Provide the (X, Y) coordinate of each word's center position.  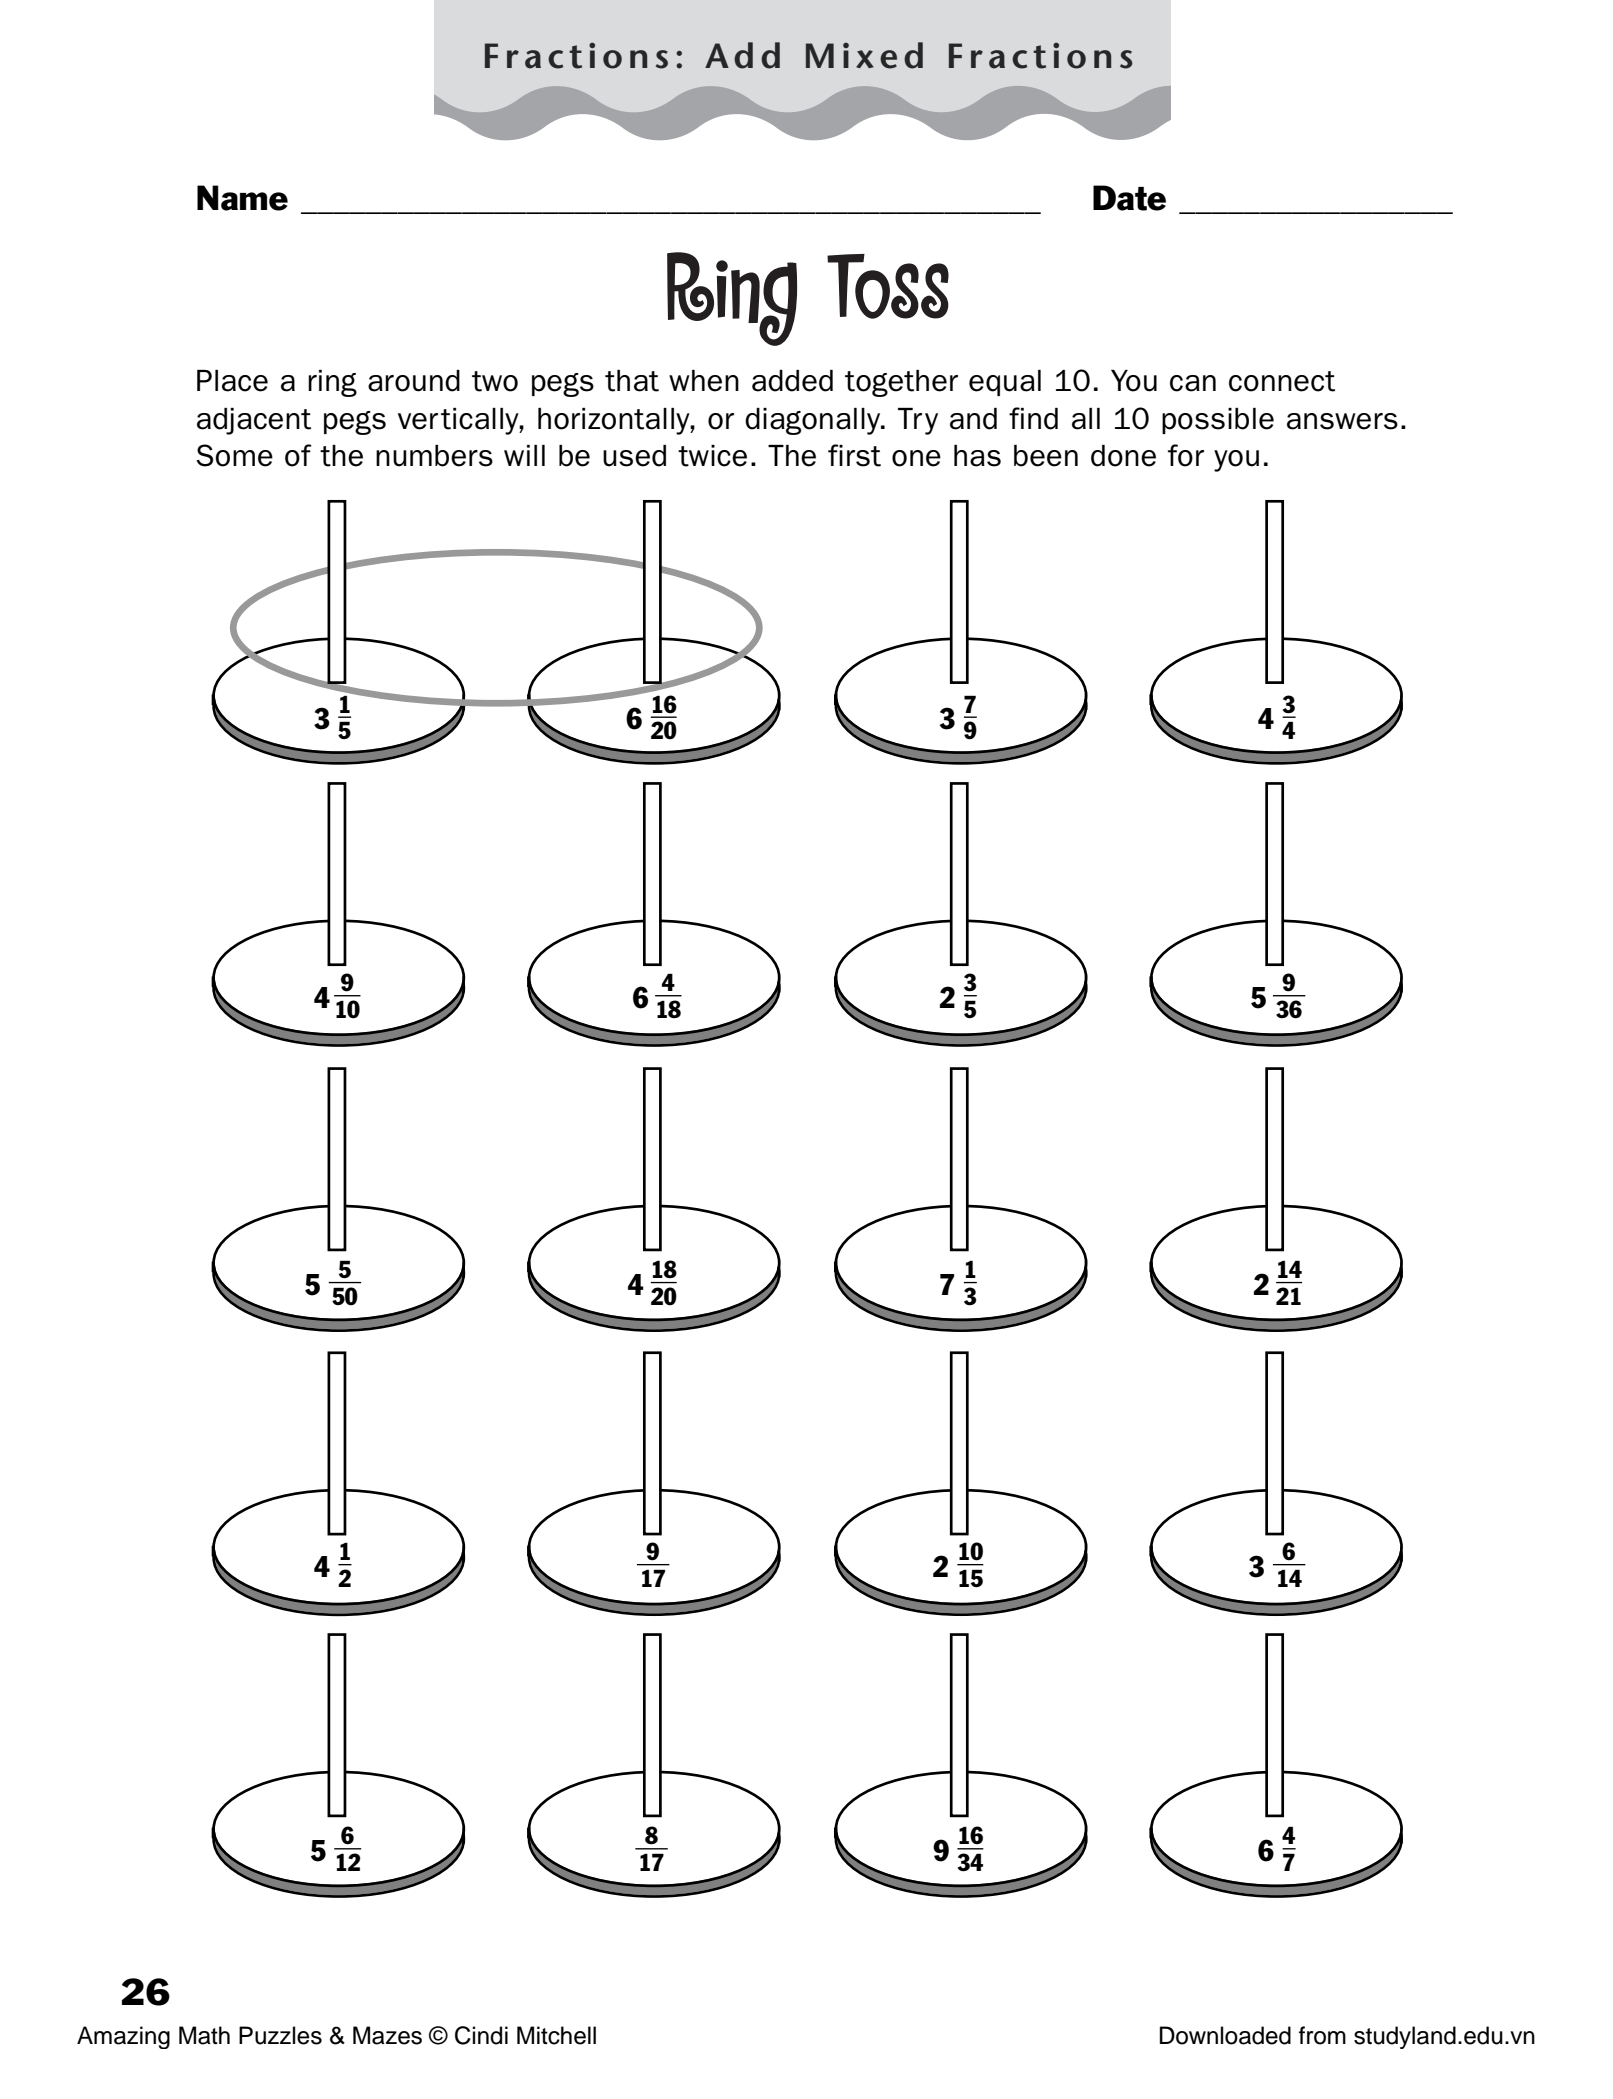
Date (1129, 198)
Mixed (864, 55)
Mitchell (556, 2035)
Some (234, 455)
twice (712, 456)
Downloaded (1225, 2035)
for (1186, 455)
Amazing (123, 2037)
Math (204, 2035)
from (1322, 2035)
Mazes (387, 2035)
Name (242, 198)
